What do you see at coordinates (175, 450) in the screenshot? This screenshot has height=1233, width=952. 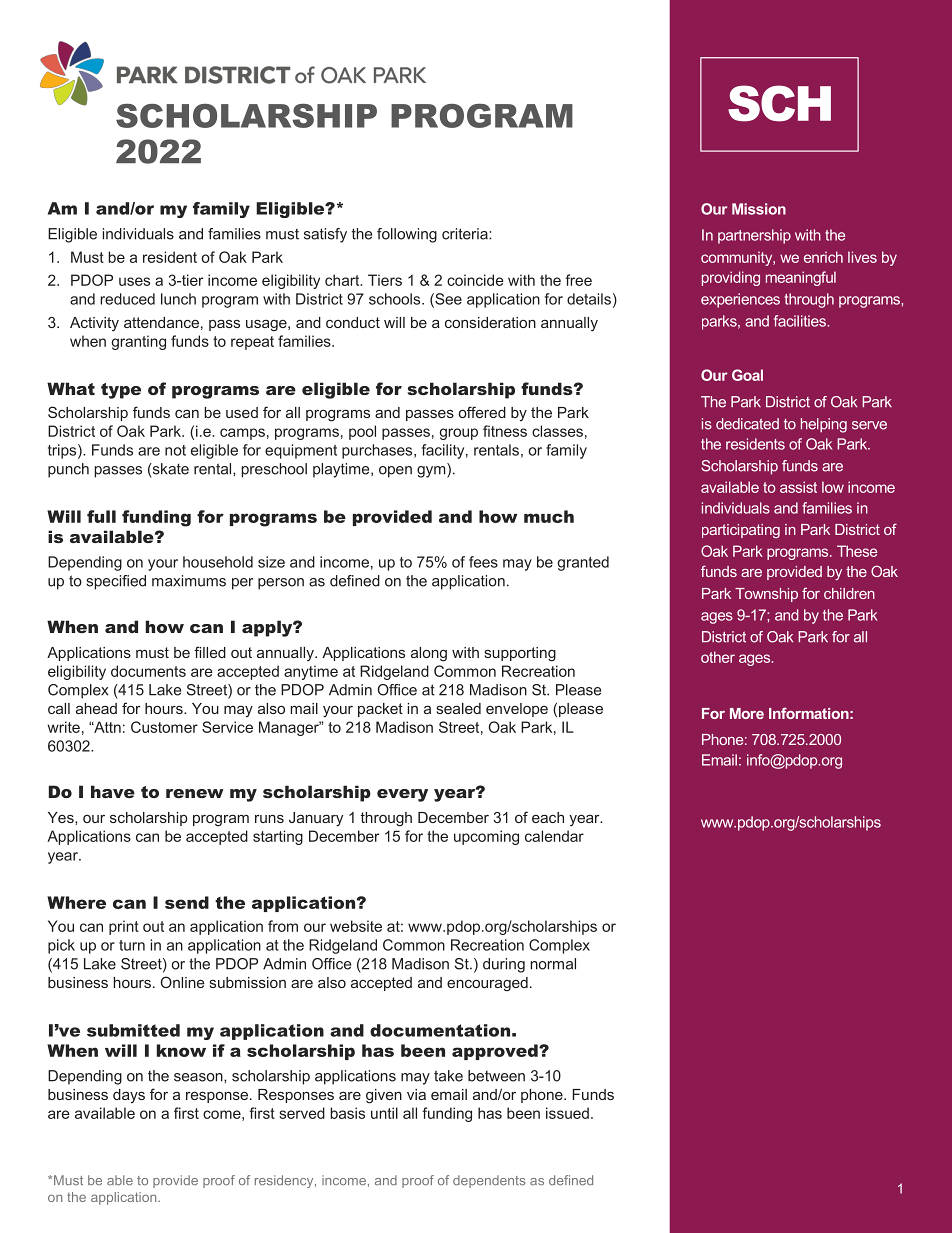 I see `not` at bounding box center [175, 450].
